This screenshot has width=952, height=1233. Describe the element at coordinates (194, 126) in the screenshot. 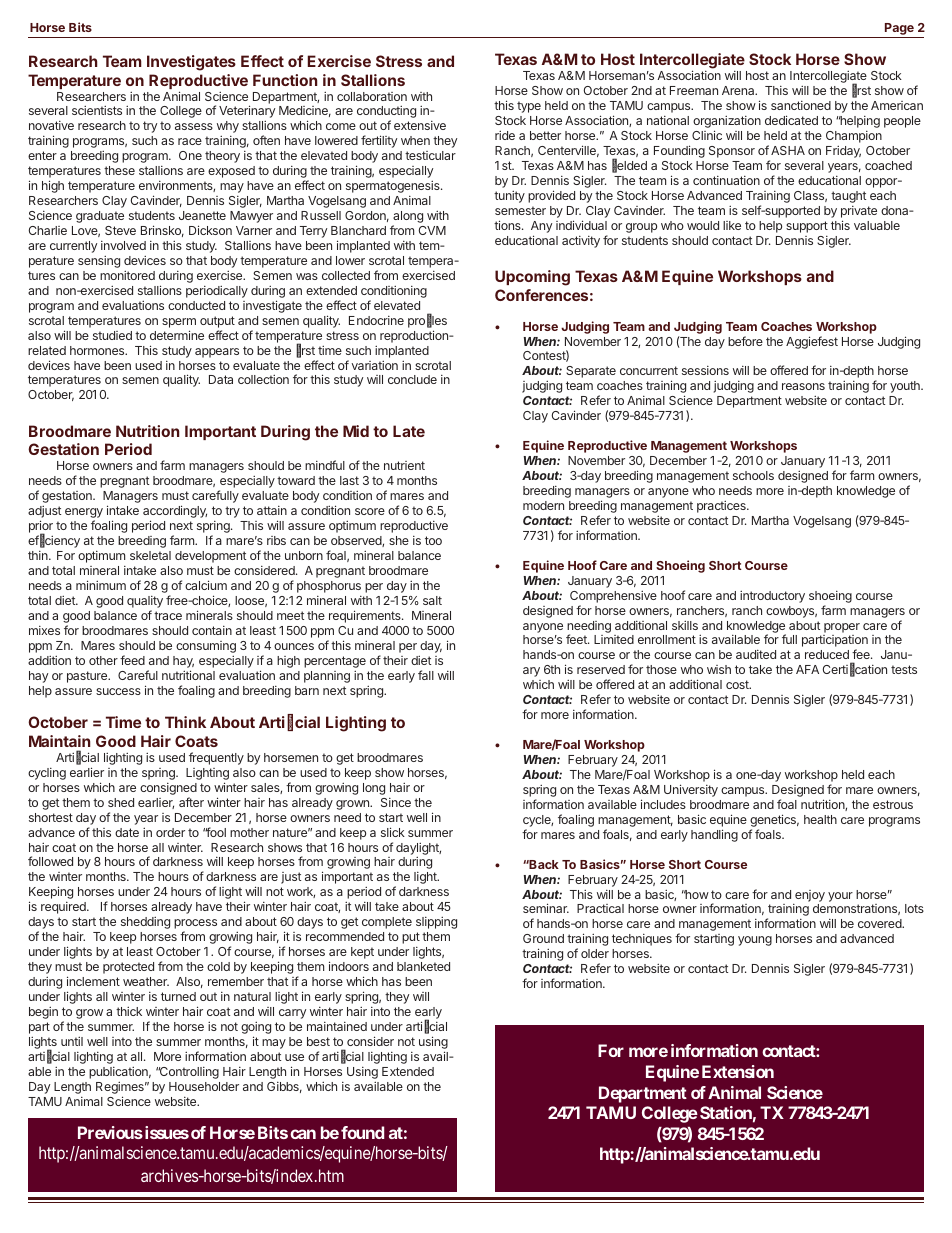

I see `assess` at that location.
